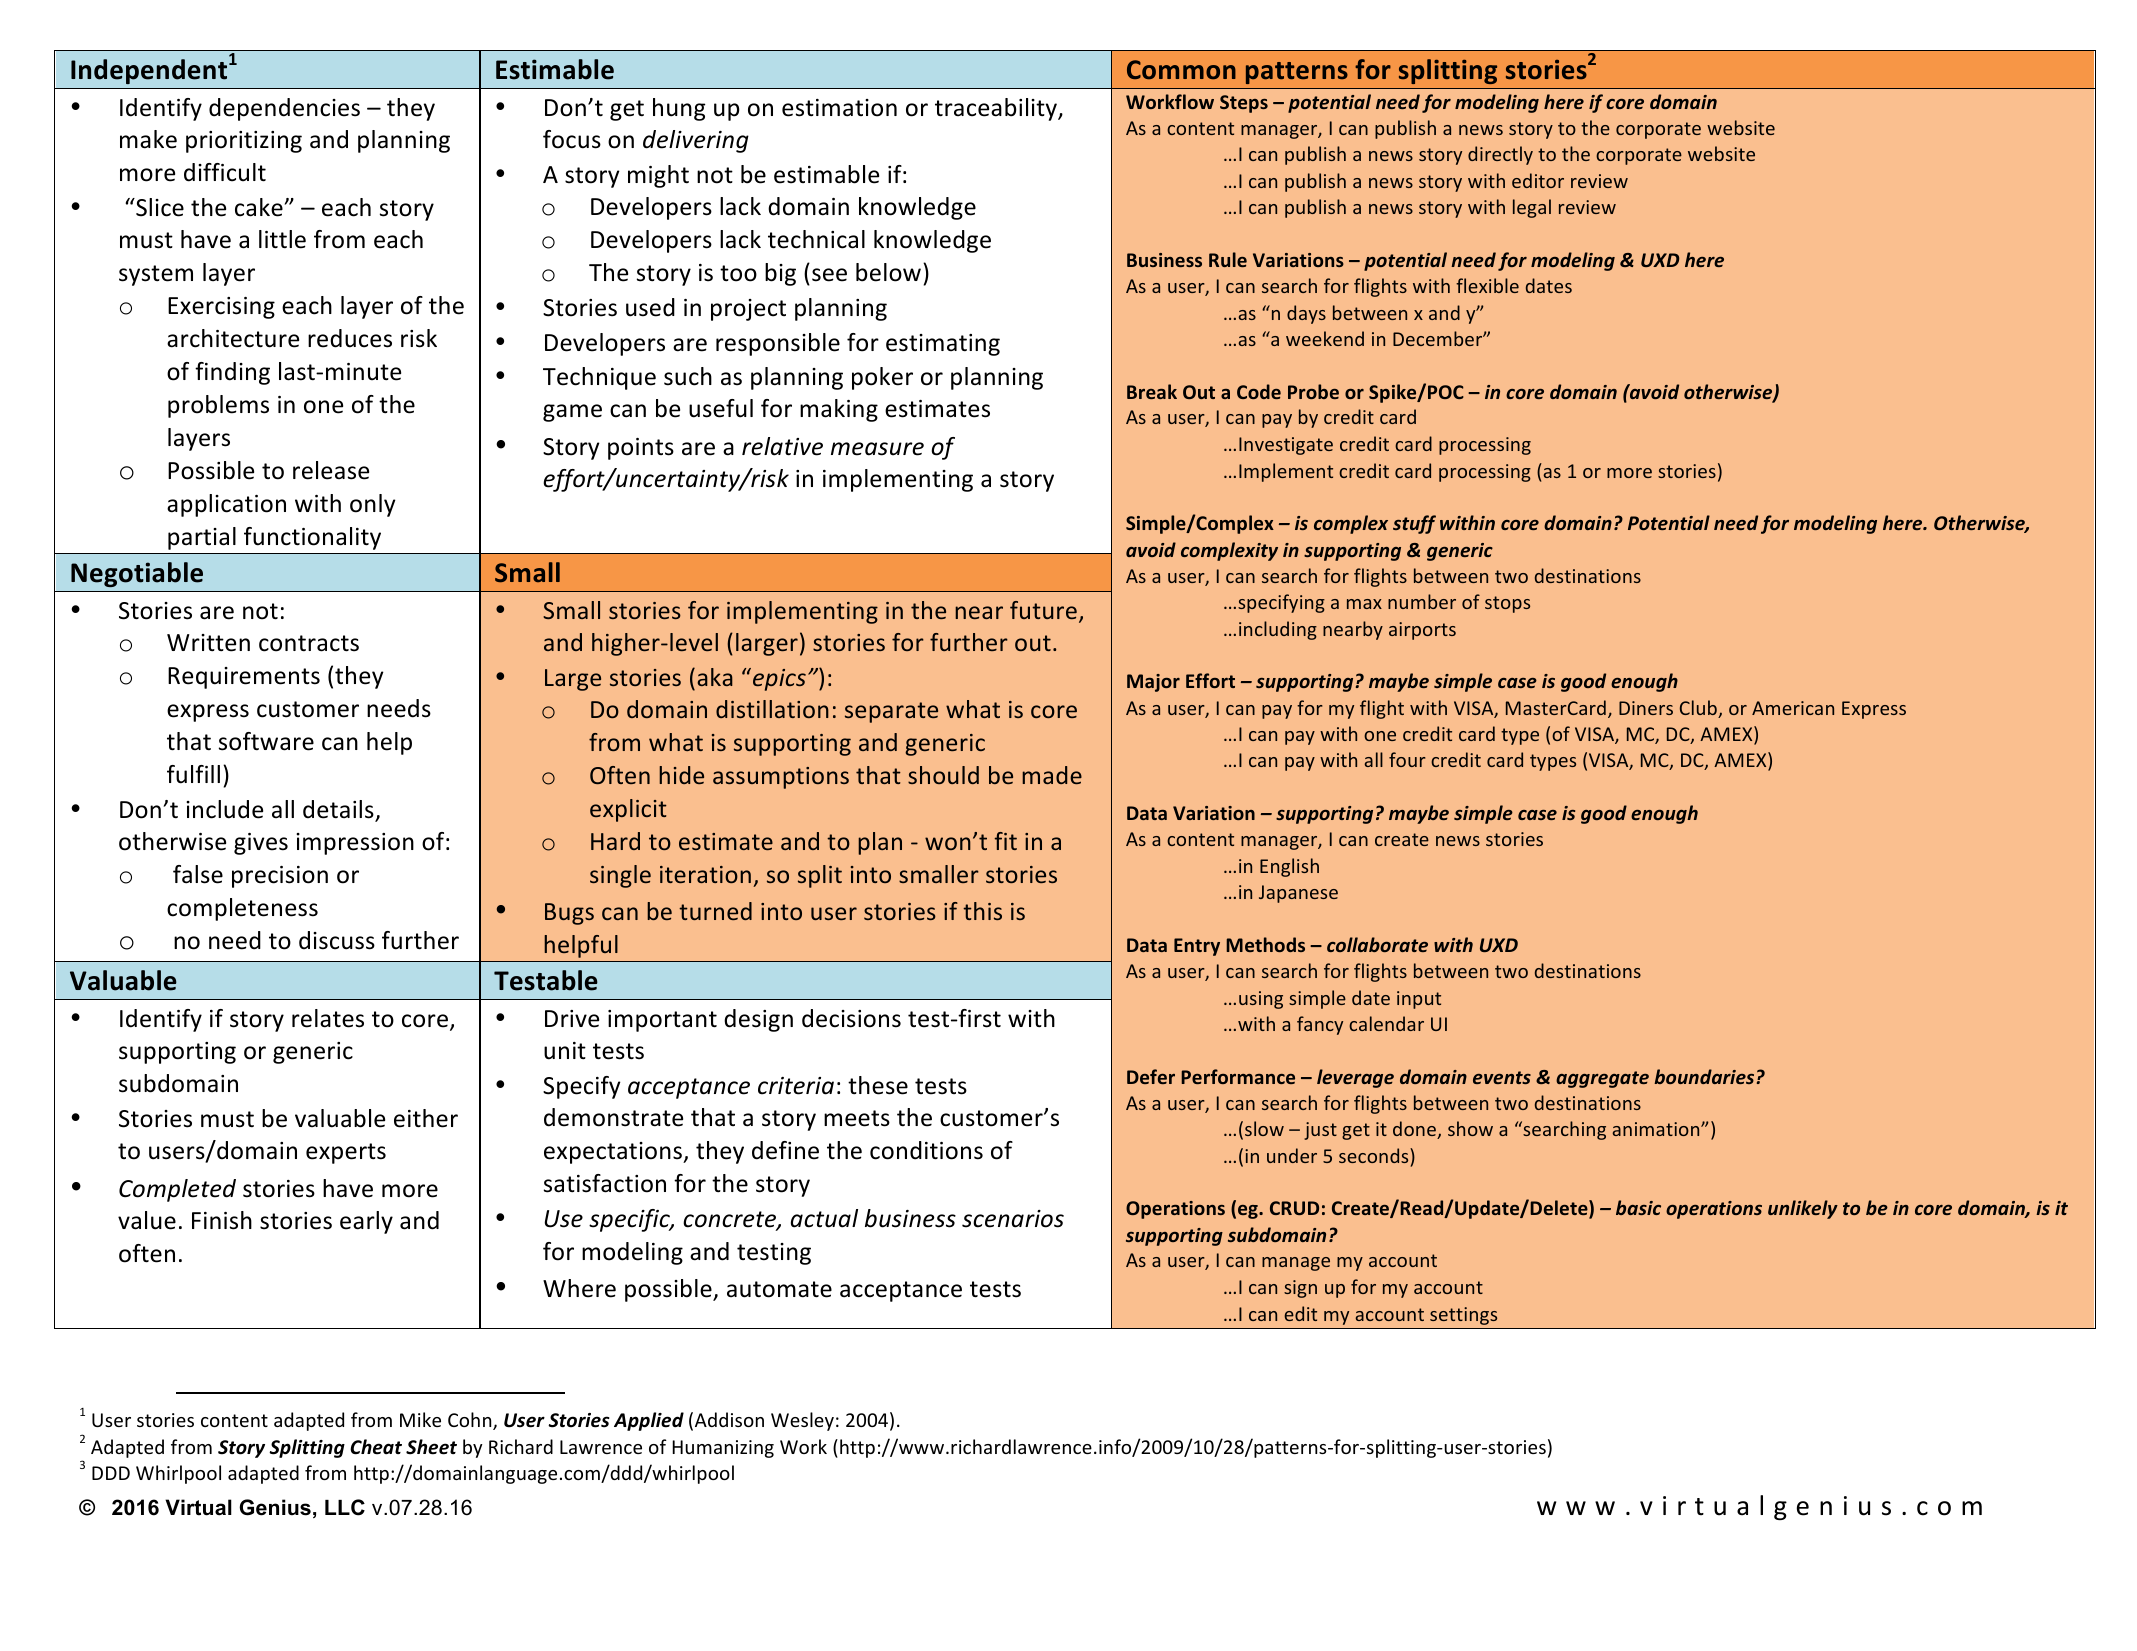 Image resolution: width=2137 pixels, height=1651 pixels. Describe the element at coordinates (1646, 708) in the document. I see `Diners` at that location.
